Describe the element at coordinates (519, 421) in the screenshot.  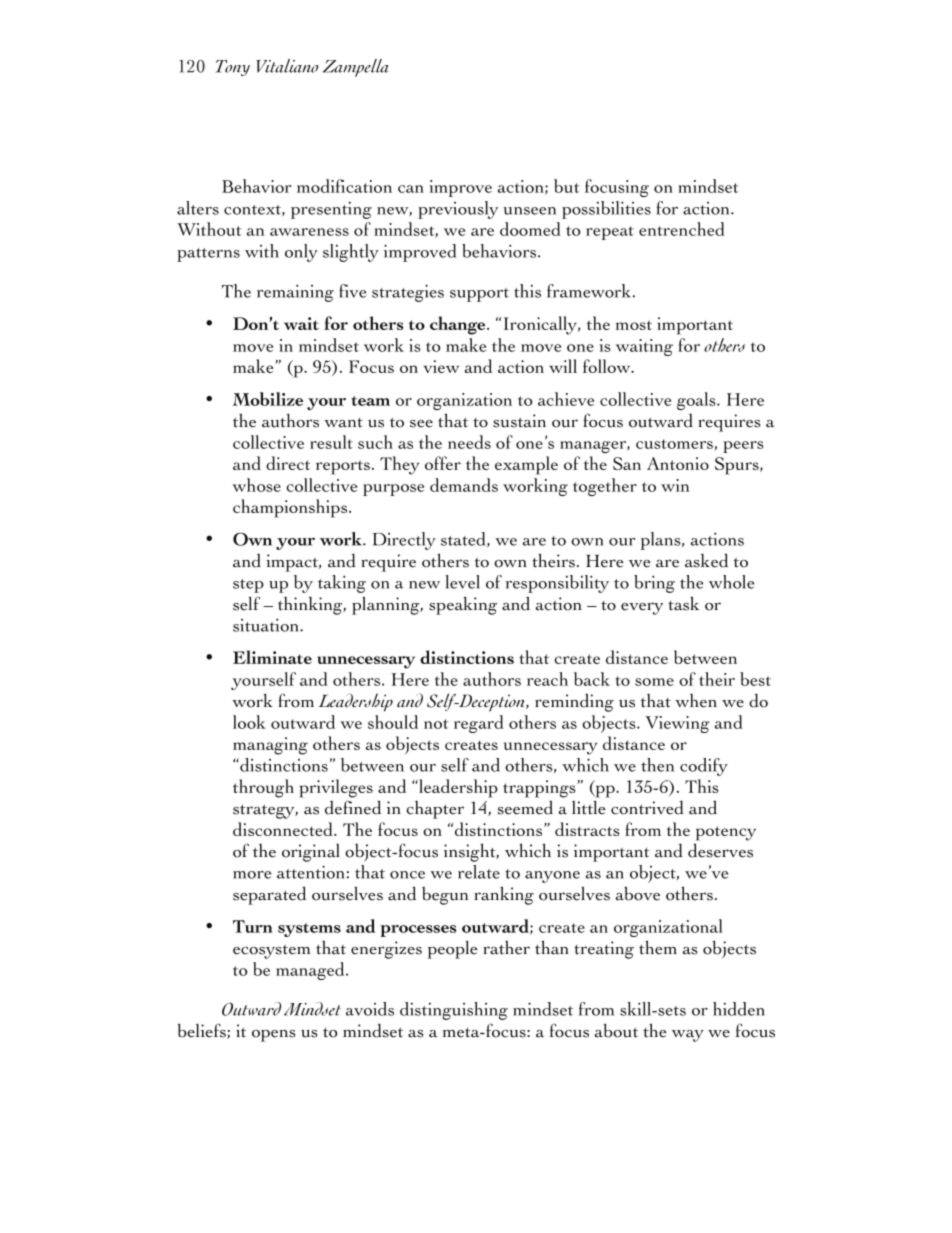
I see `sustain` at that location.
